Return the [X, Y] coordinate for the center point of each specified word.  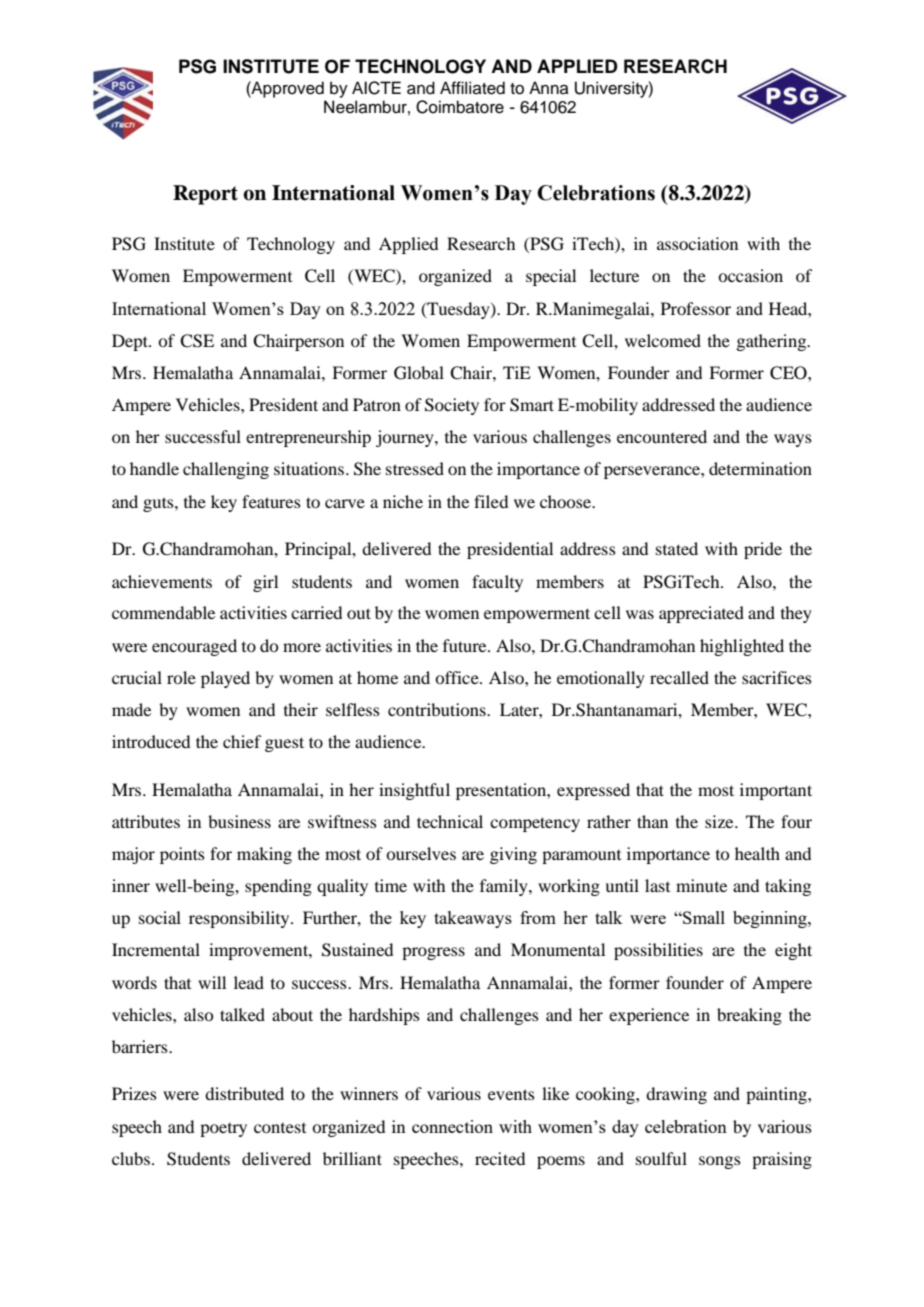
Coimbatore [460, 107]
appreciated [701, 614]
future [466, 645]
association [697, 243]
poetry [223, 1130]
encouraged [194, 647]
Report [205, 195]
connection [452, 1126]
